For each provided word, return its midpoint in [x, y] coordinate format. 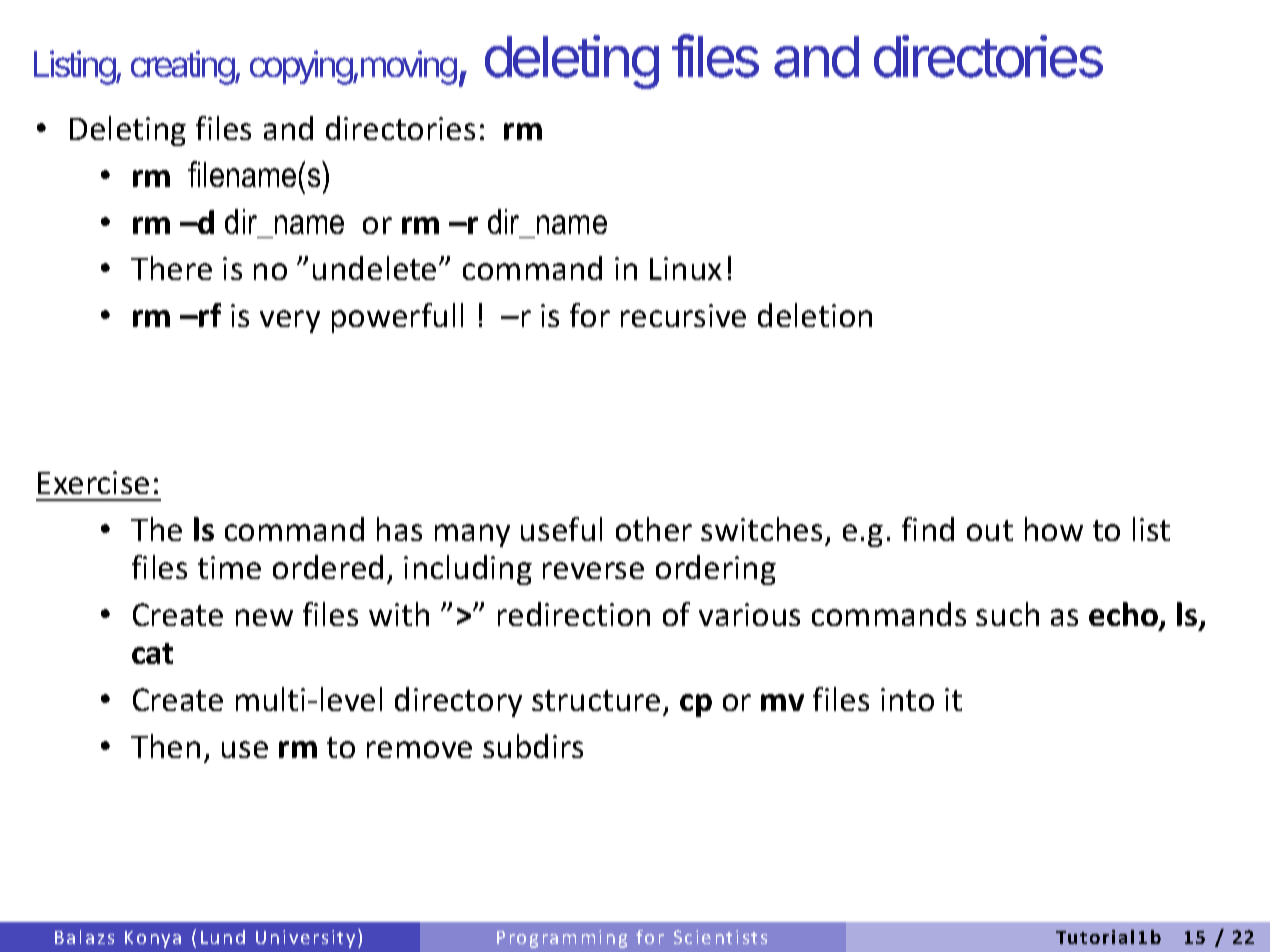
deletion [815, 315]
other [654, 529]
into [907, 699]
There [171, 268]
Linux [686, 268]
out [990, 530]
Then [165, 746]
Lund [223, 937]
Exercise [93, 482]
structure [596, 700]
